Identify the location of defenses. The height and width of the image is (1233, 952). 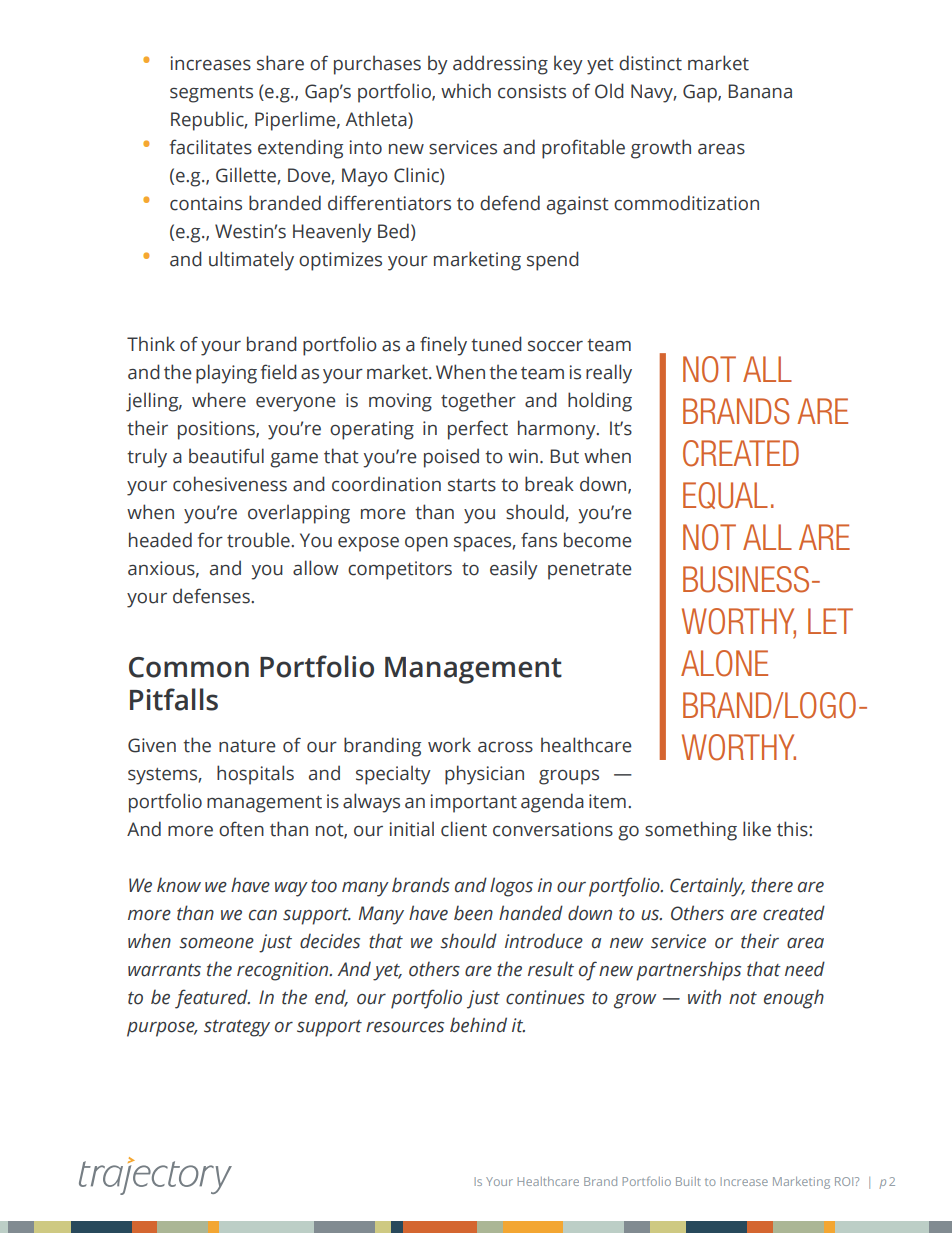
(212, 596).
